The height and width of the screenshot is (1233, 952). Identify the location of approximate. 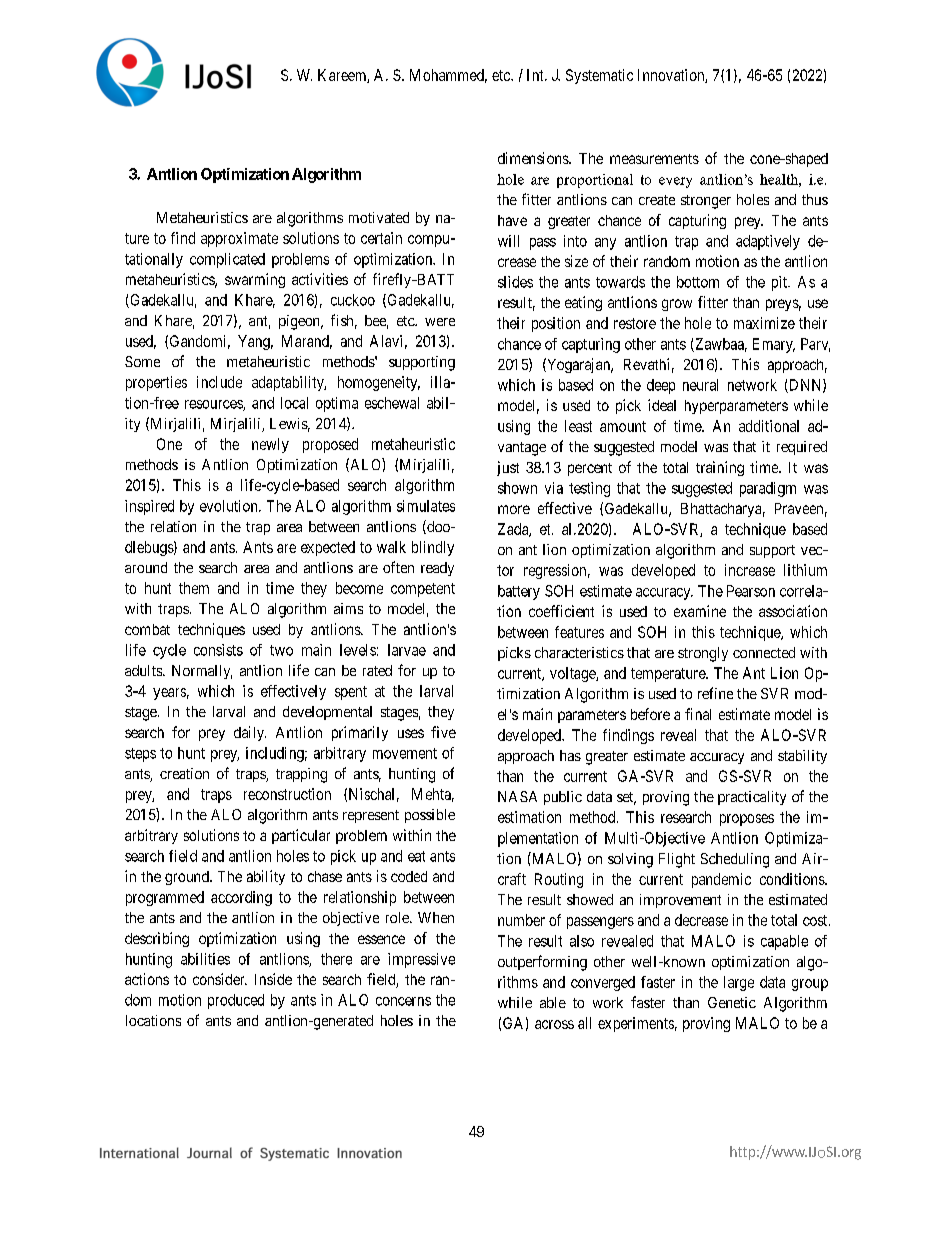
(239, 239).
